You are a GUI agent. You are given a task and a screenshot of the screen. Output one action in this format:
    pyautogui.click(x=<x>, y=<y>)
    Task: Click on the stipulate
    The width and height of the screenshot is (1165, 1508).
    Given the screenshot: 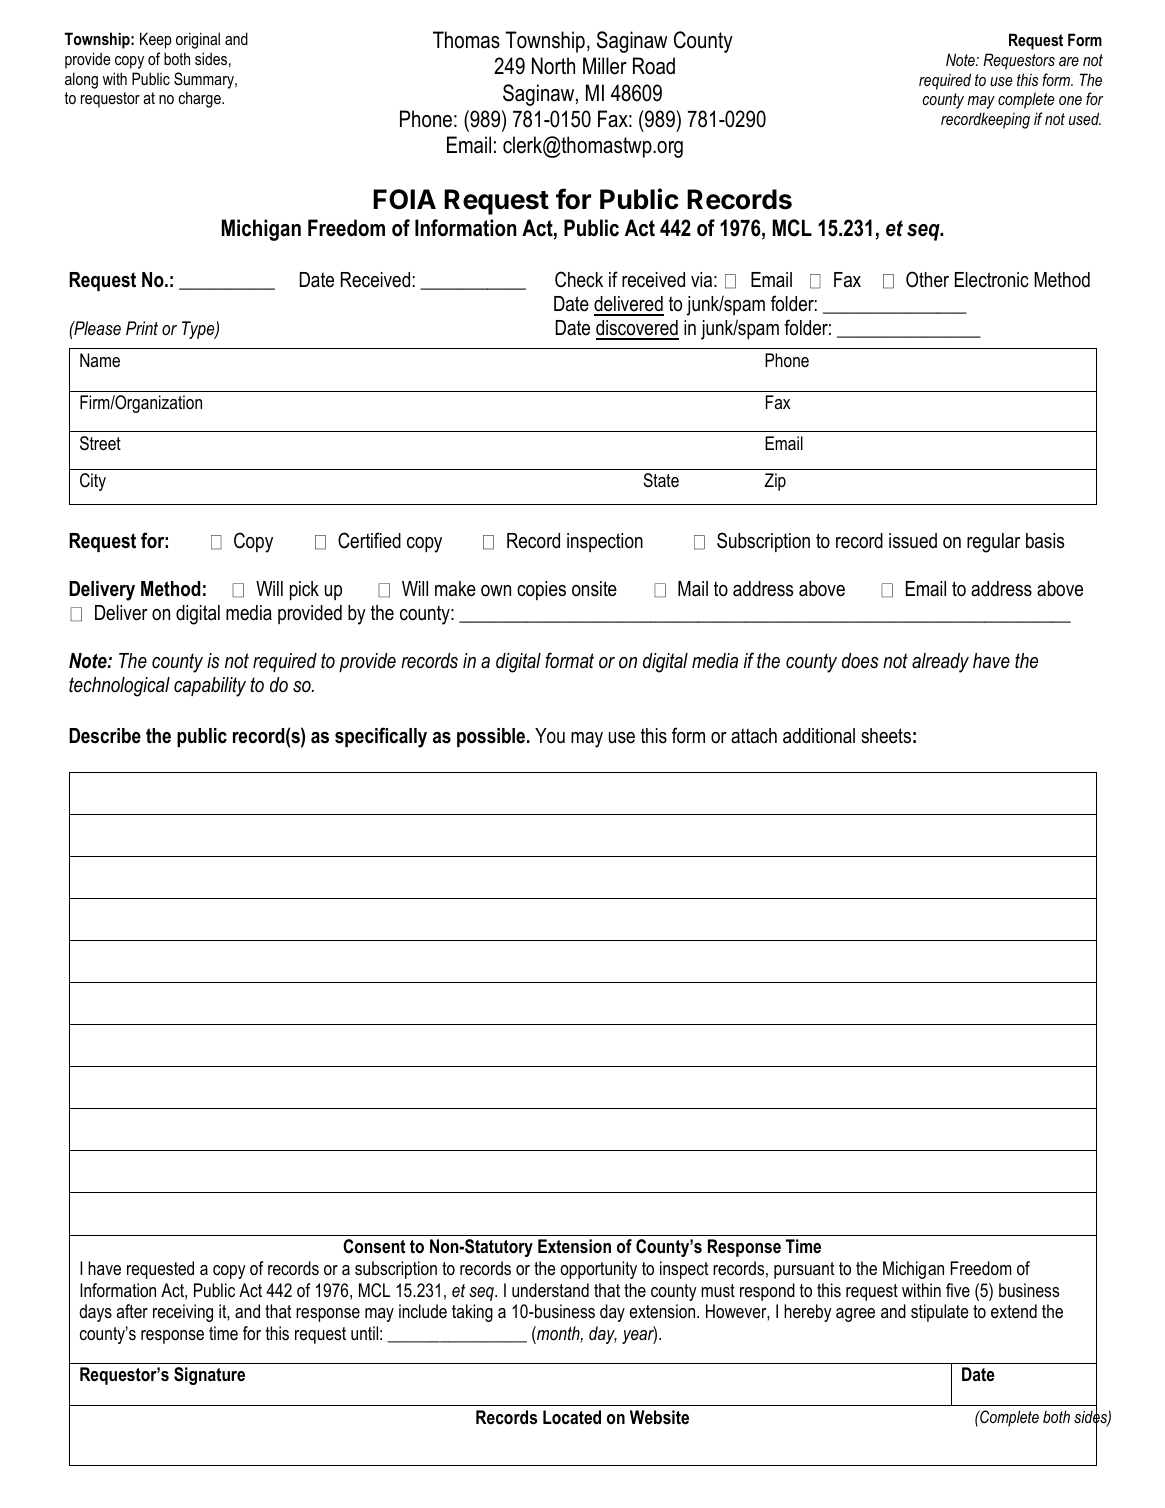 What is the action you would take?
    pyautogui.click(x=939, y=1313)
